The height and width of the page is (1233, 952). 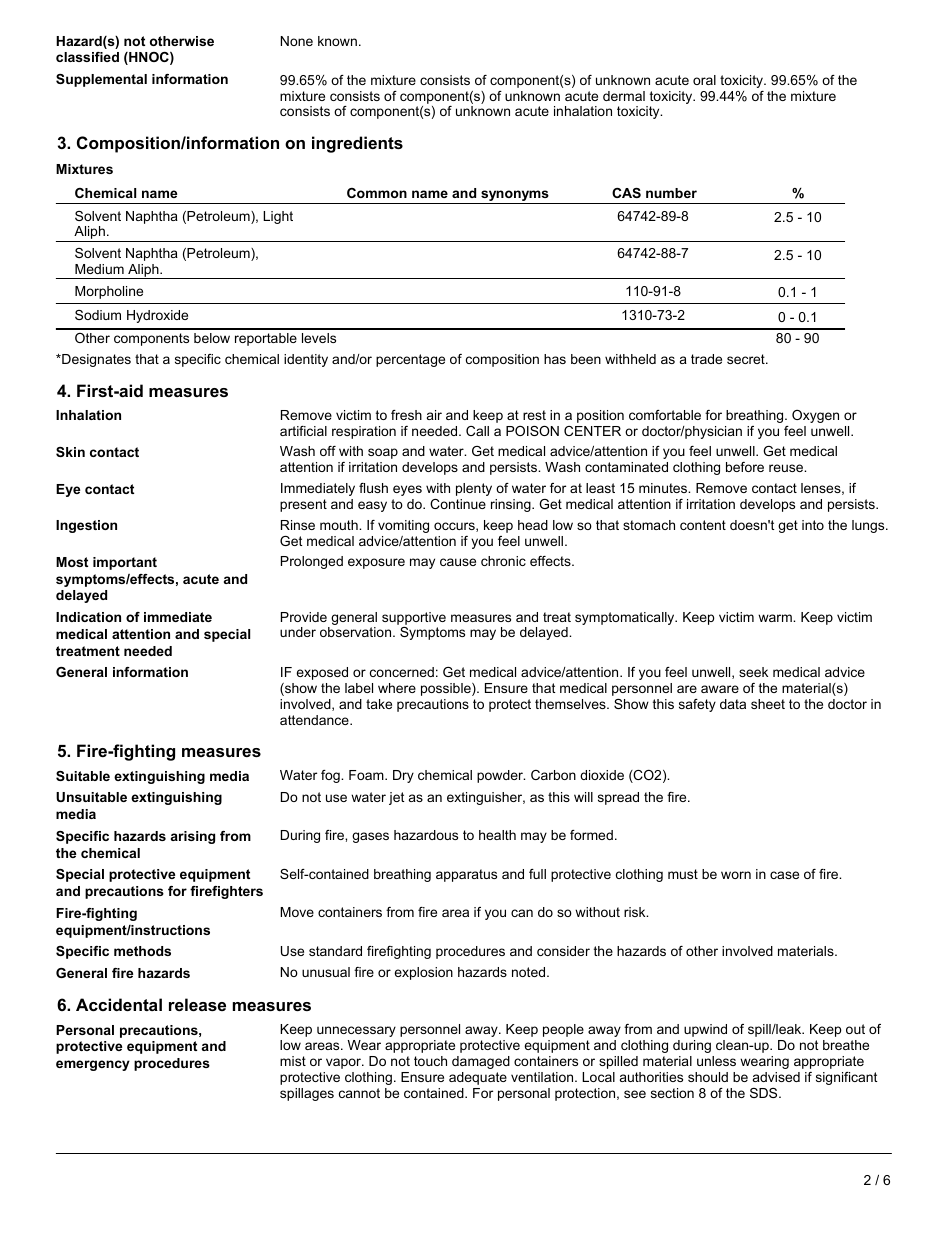 What do you see at coordinates (93, 1065) in the page?
I see `emergency` at bounding box center [93, 1065].
